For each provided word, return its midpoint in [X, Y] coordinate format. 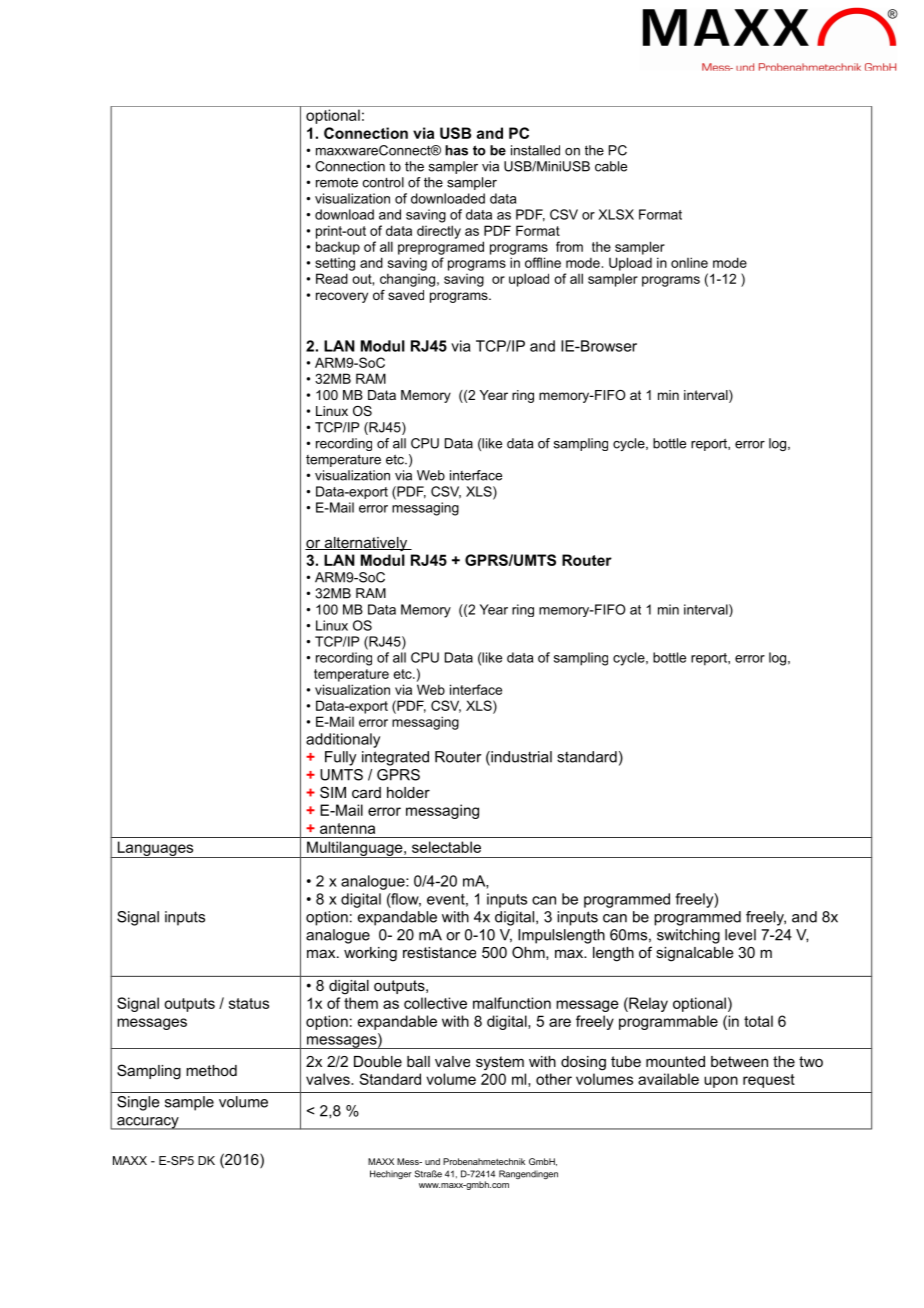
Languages [155, 849]
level [740, 935]
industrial [520, 758]
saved [406, 295]
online [689, 262]
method [211, 1070]
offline [543, 262]
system [500, 1063]
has [456, 150]
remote [337, 183]
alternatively [366, 544]
